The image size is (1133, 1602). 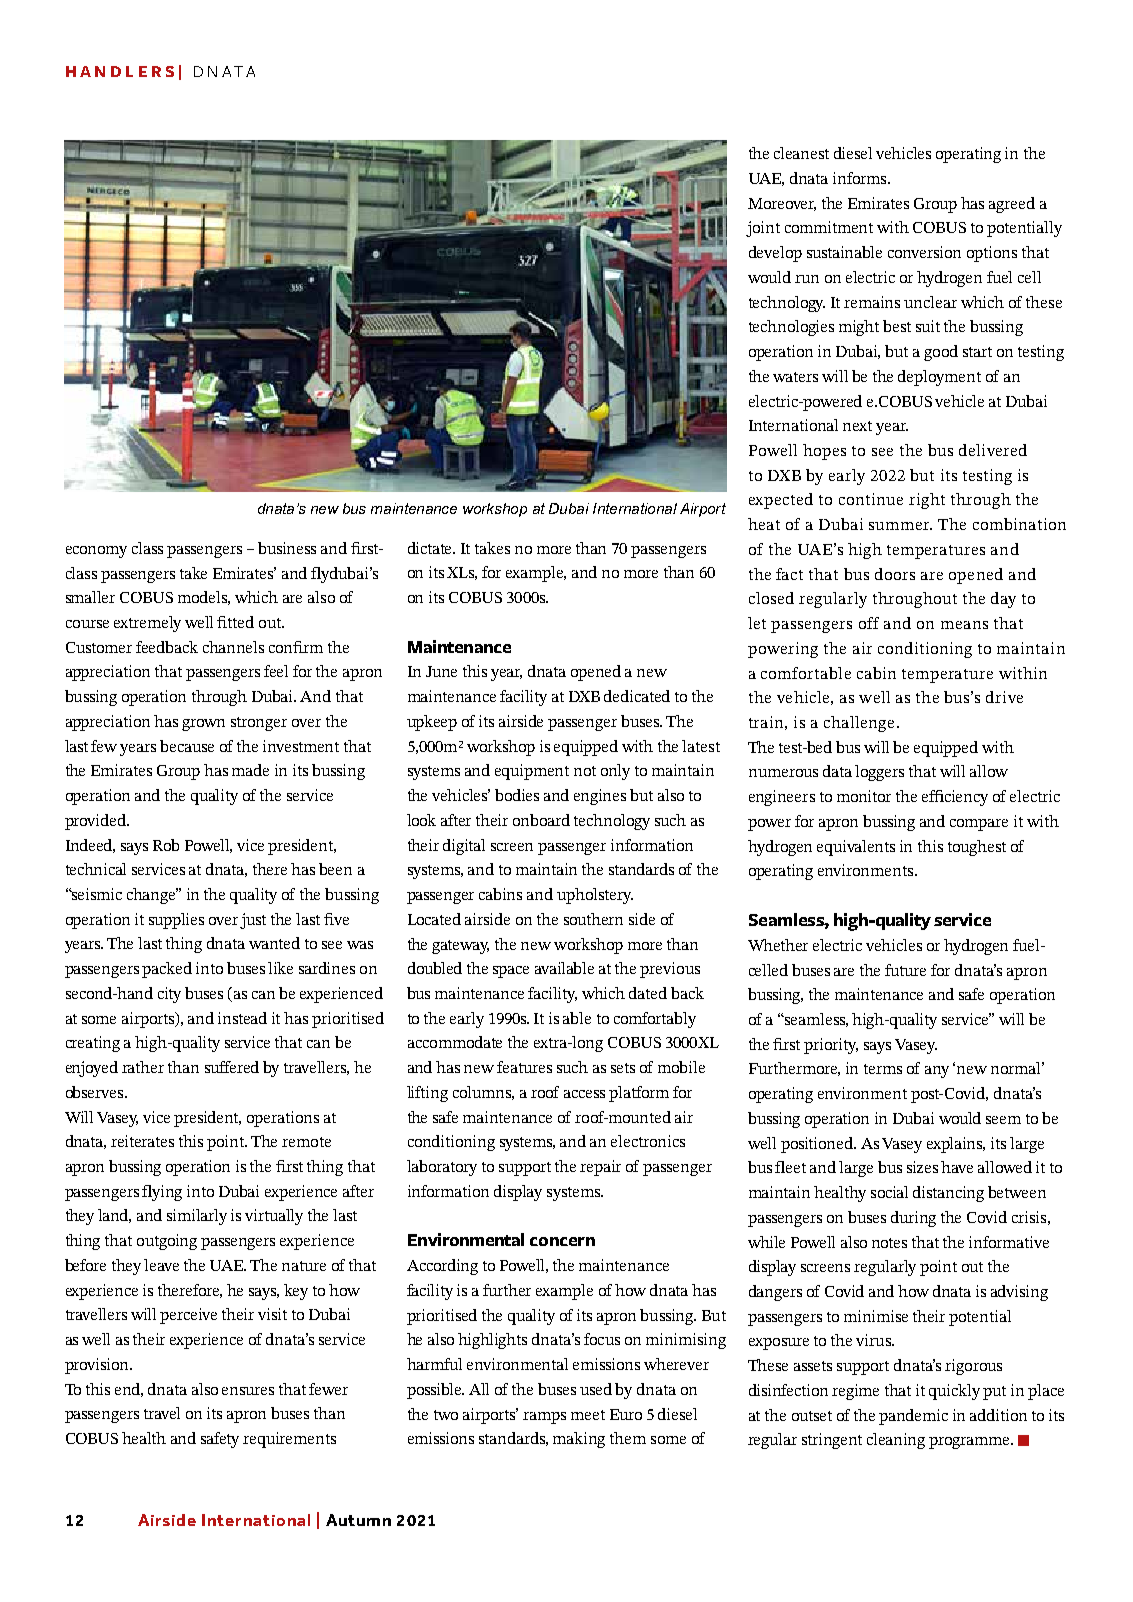 I want to click on Rob, so click(x=166, y=845).
